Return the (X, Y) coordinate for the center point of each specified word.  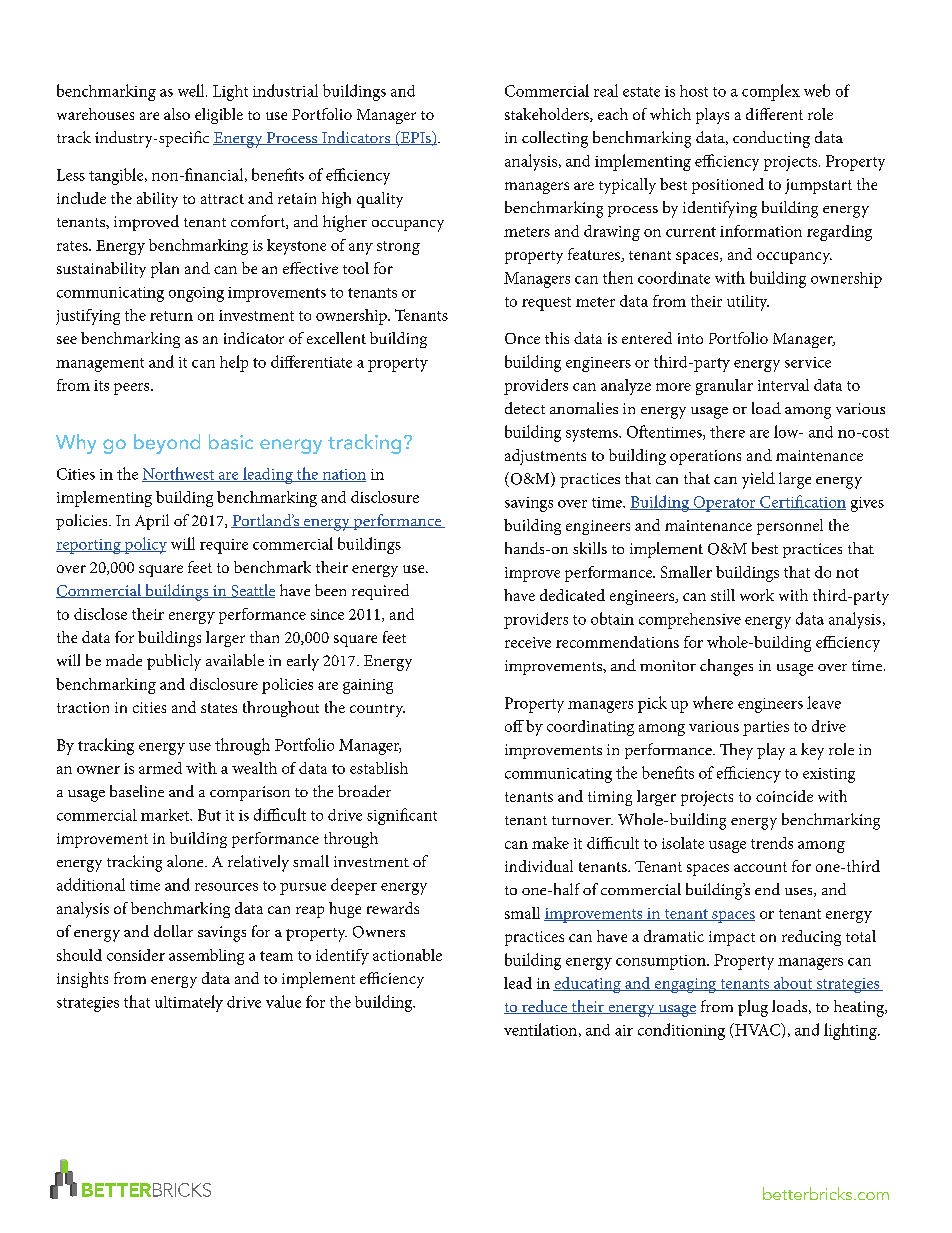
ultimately (189, 1003)
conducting (771, 139)
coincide (784, 796)
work (757, 595)
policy (144, 545)
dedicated (572, 595)
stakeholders (548, 115)
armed (160, 768)
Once (522, 338)
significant (402, 816)
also (177, 114)
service (808, 362)
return (171, 316)
